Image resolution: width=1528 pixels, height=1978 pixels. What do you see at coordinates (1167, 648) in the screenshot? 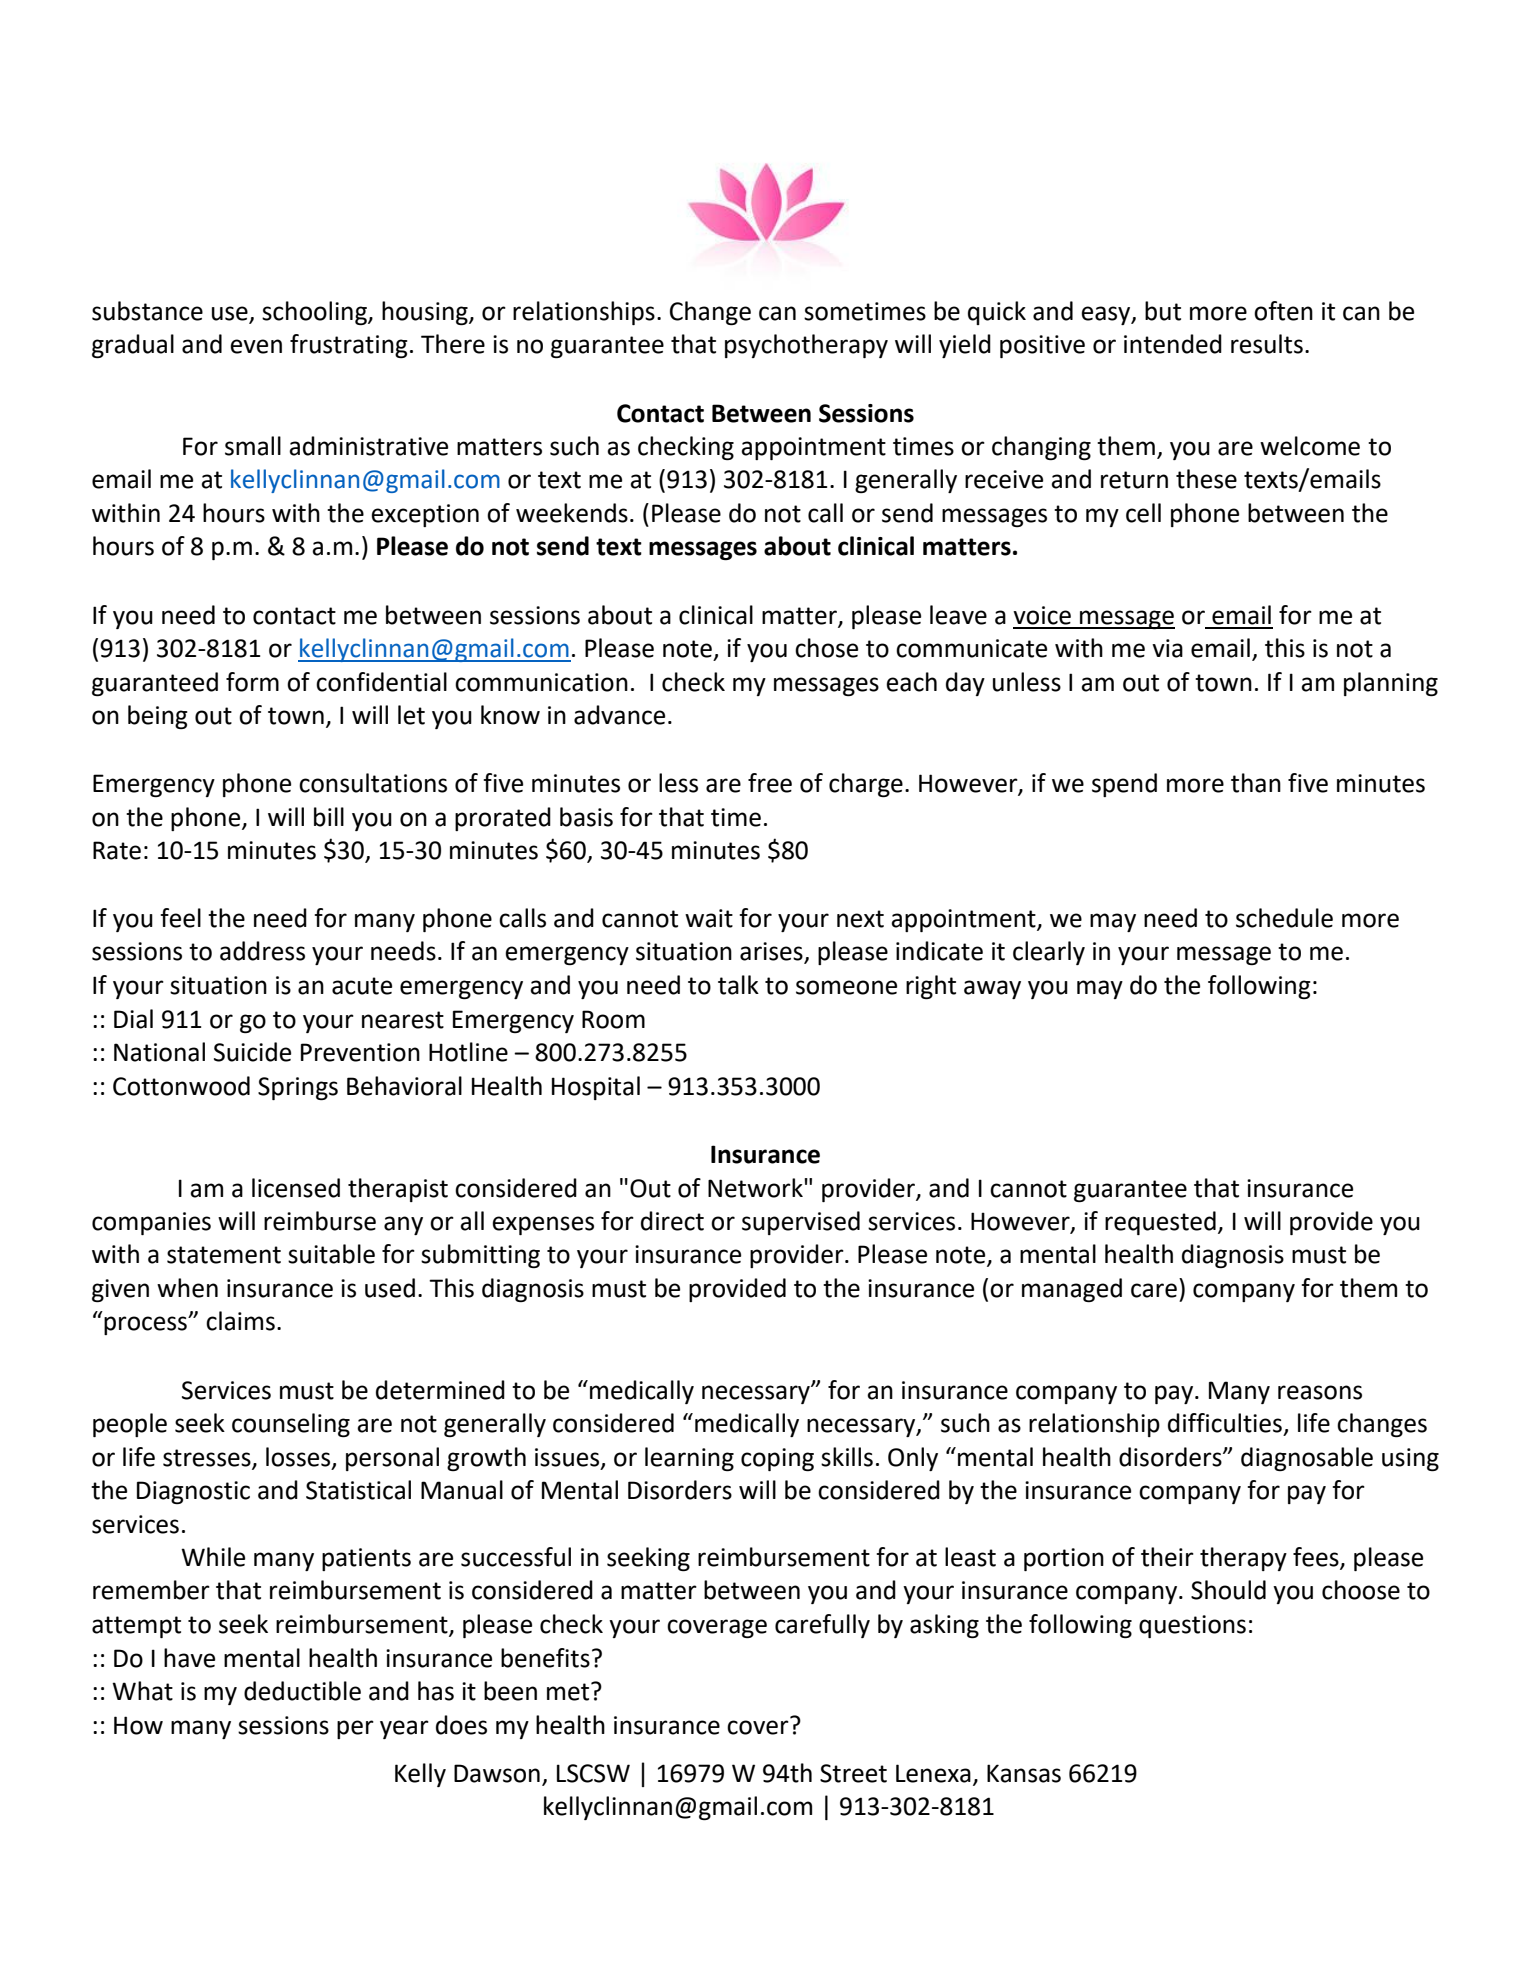
I see `via` at bounding box center [1167, 648].
